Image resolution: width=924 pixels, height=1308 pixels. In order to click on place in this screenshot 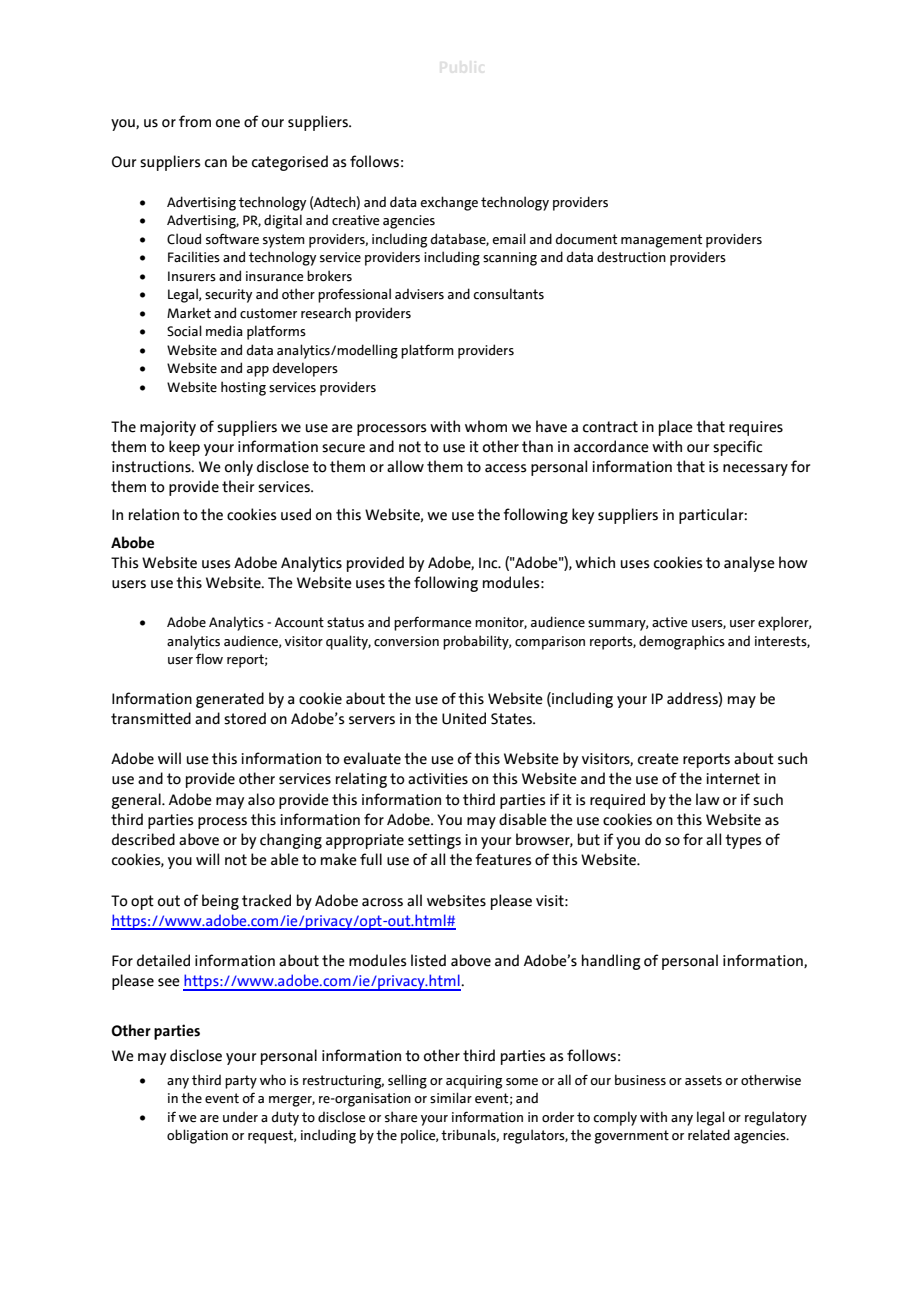, I will do `click(676, 428)`.
